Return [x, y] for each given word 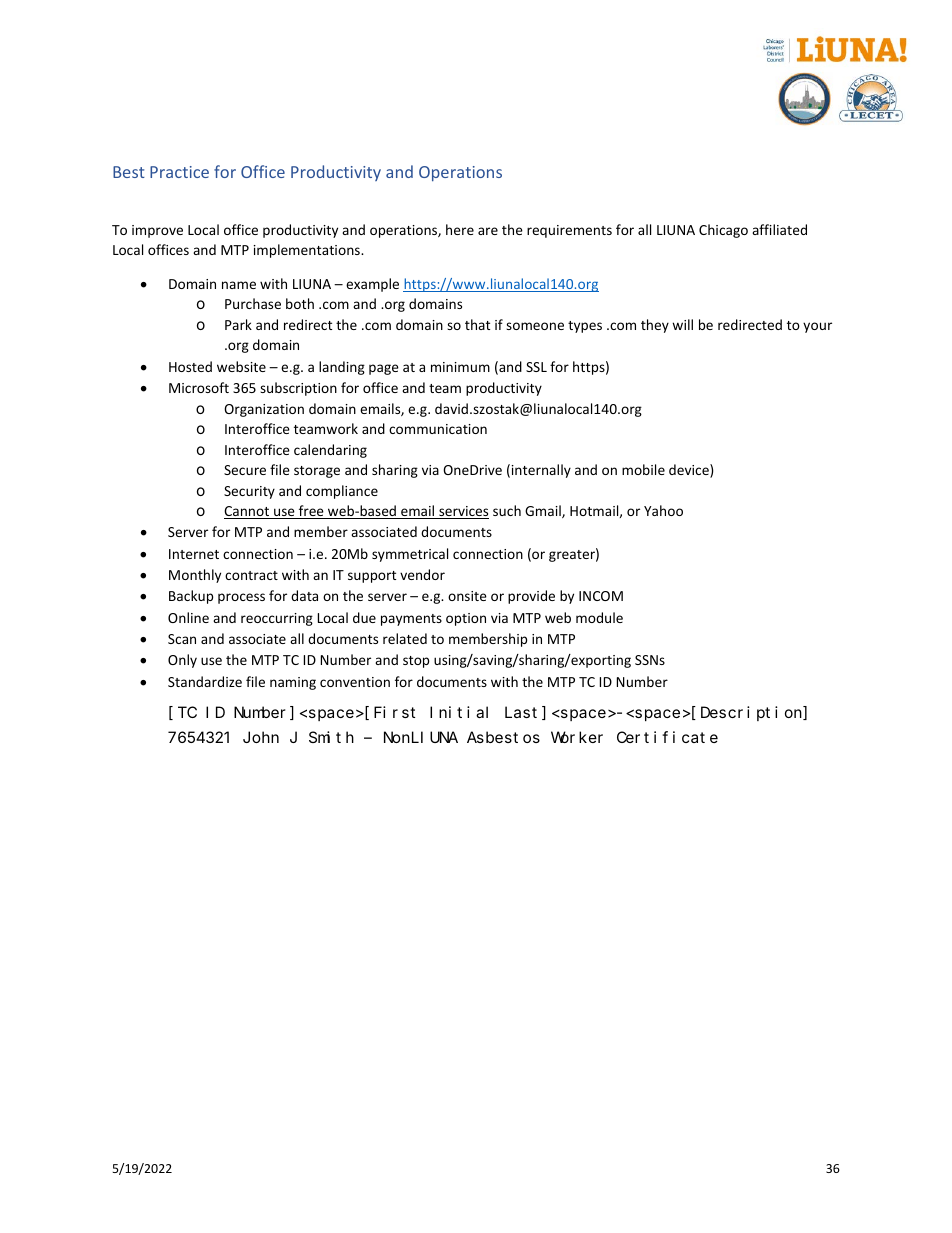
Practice [179, 172]
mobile [643, 469]
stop [416, 662]
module [599, 617]
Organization [264, 410]
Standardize [205, 681]
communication [438, 429]
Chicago [723, 231]
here [460, 229]
